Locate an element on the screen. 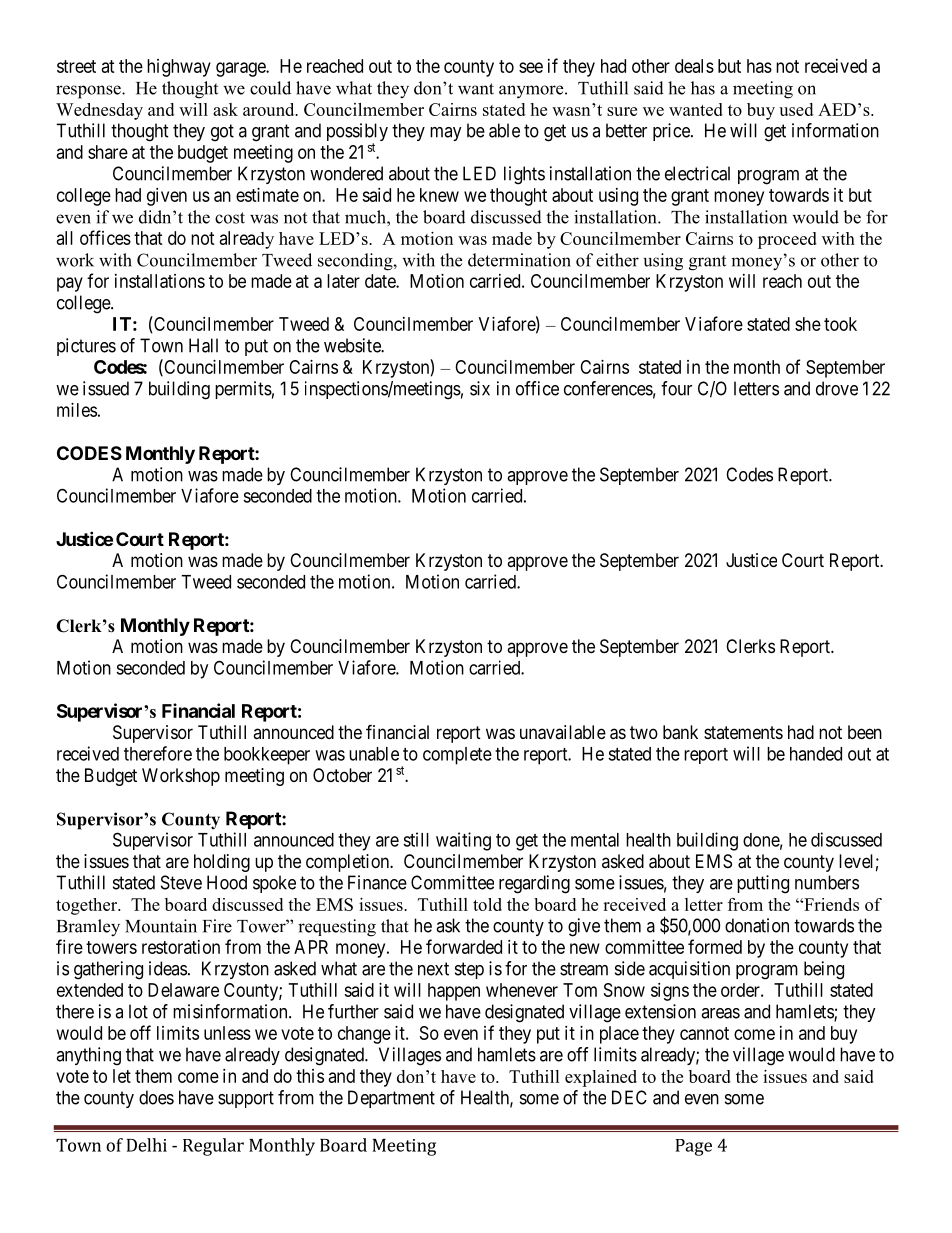  highway is located at coordinates (179, 68).
